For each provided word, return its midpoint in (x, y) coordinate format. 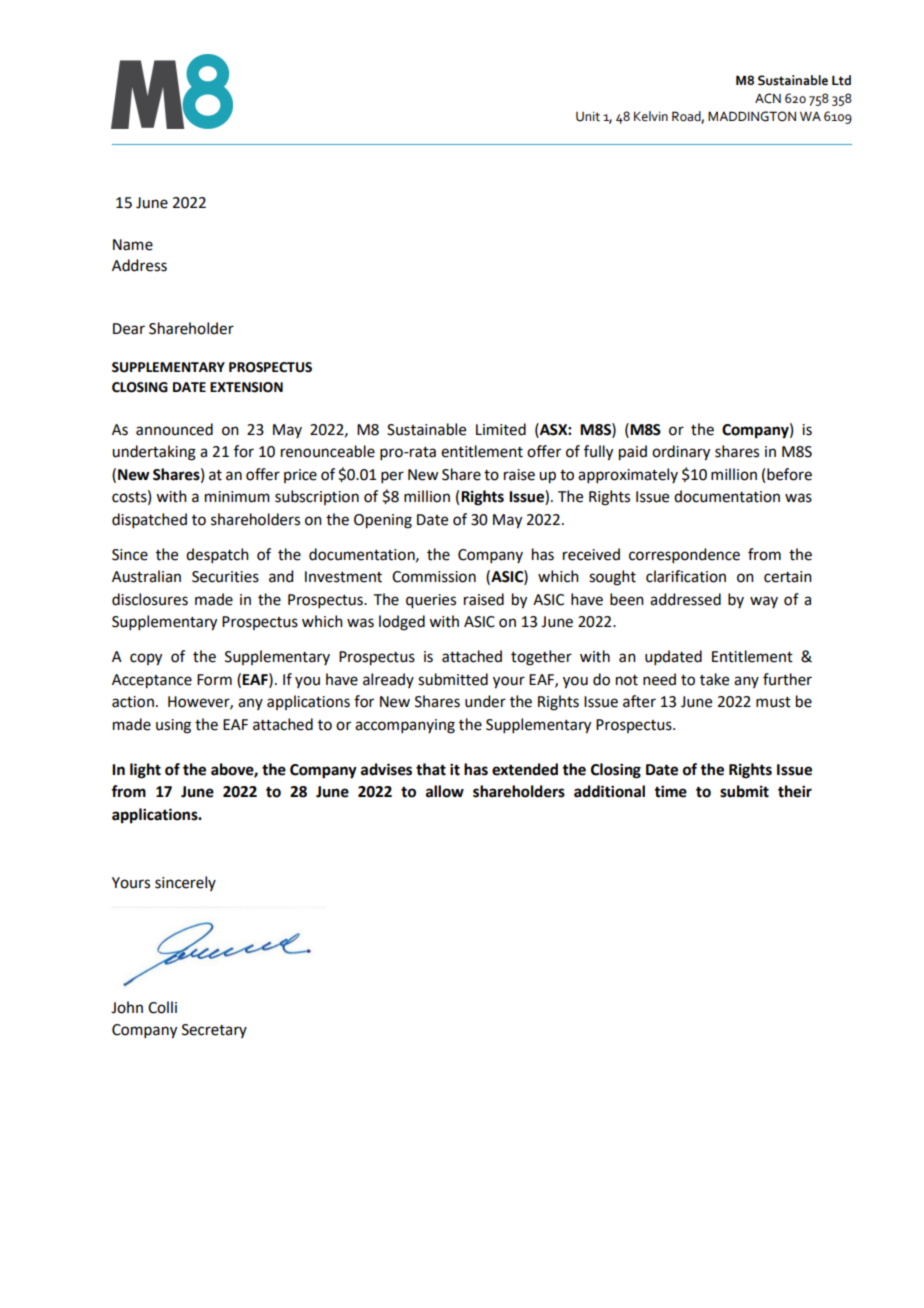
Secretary (214, 1031)
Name (133, 245)
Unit (588, 117)
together (541, 658)
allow (445, 791)
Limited (501, 429)
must (773, 702)
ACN (768, 98)
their (795, 791)
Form (214, 680)
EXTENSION (246, 387)
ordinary (681, 453)
